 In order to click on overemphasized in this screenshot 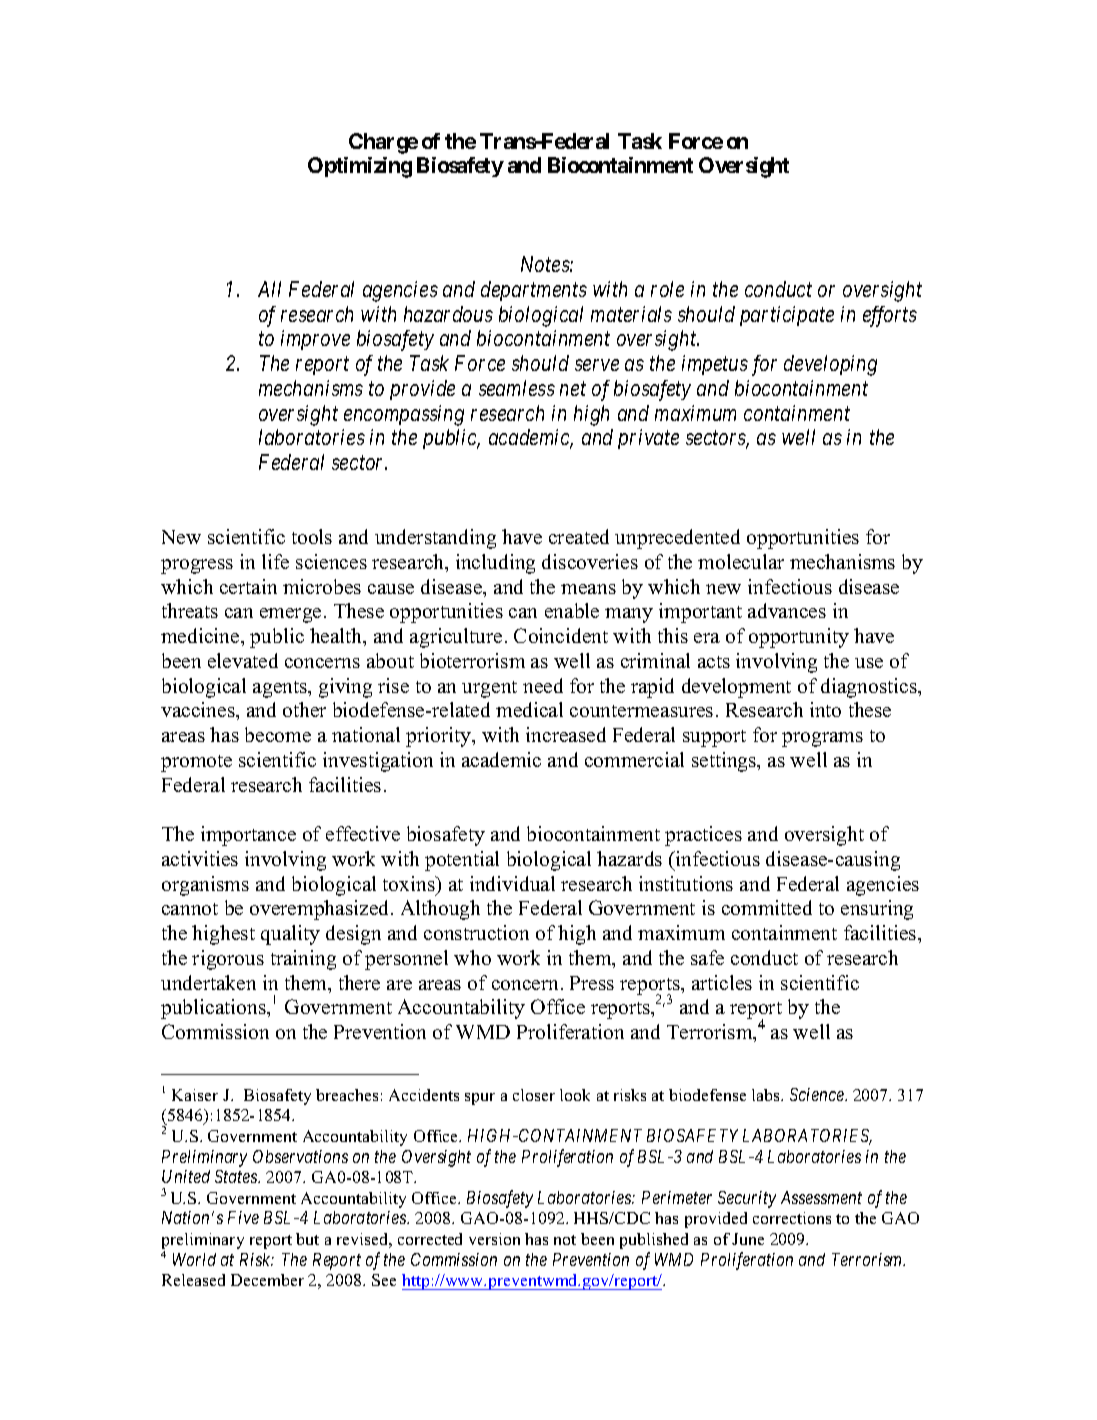, I will do `click(321, 910)`.
